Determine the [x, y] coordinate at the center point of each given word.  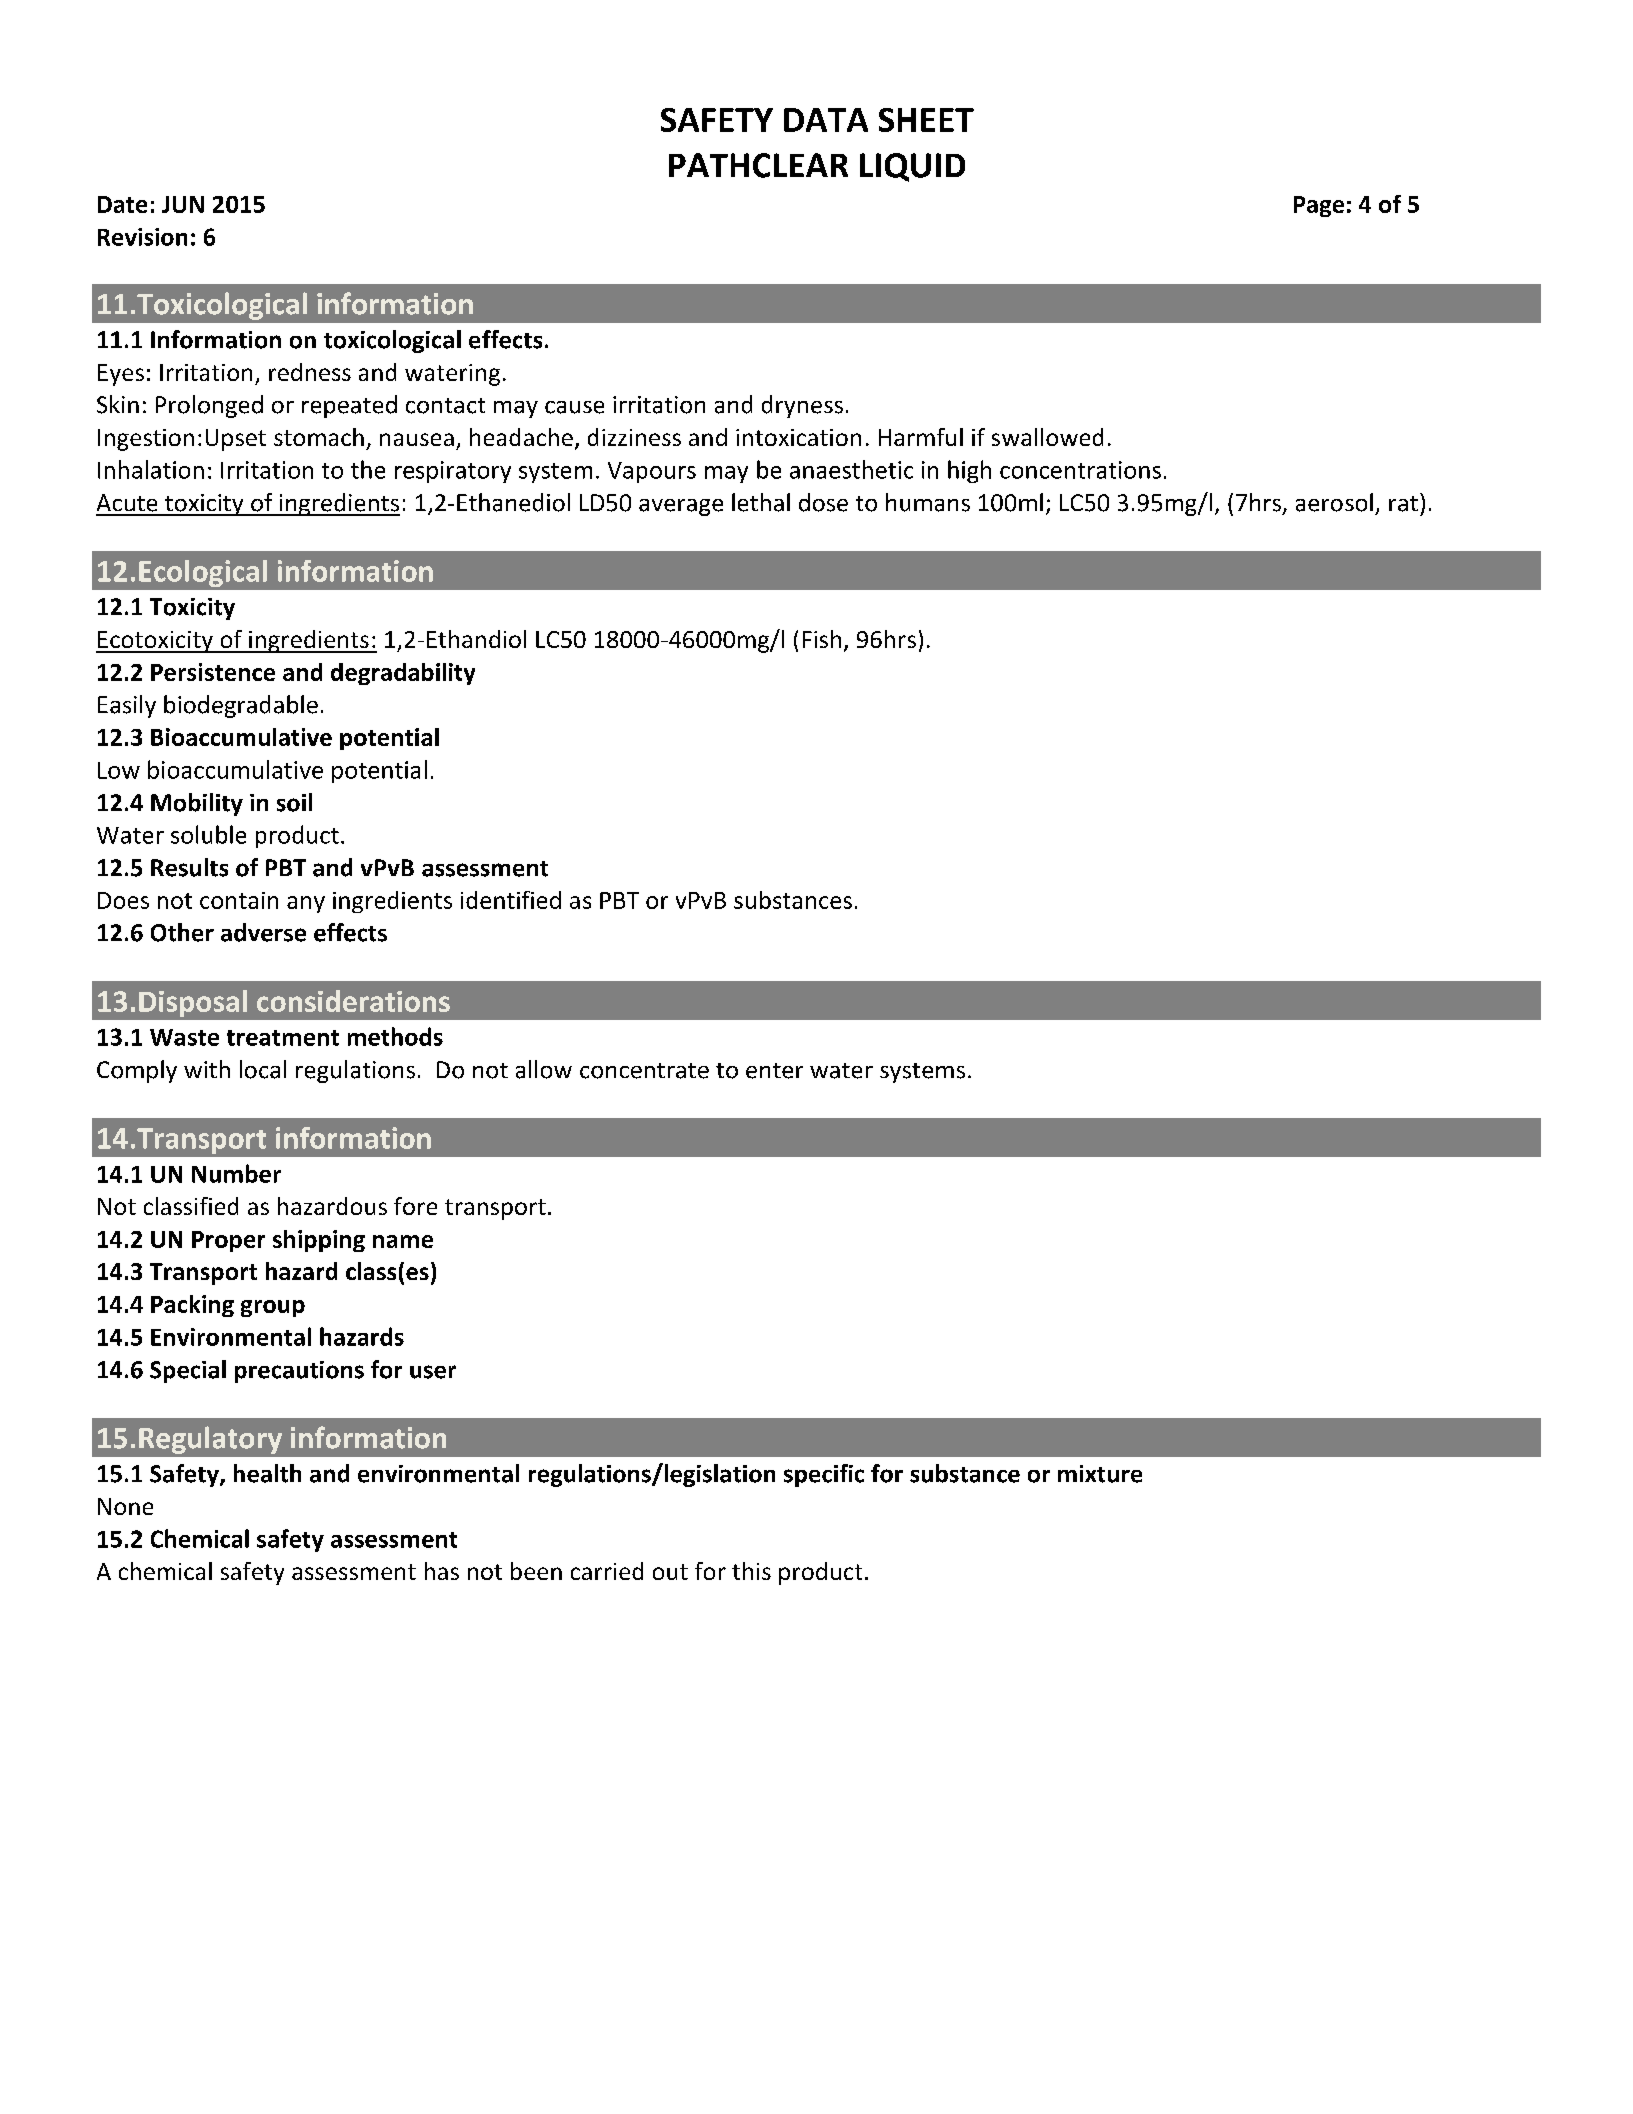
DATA [826, 120]
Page [1319, 206]
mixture [1100, 1474]
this [751, 1571]
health [267, 1473]
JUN [183, 204]
